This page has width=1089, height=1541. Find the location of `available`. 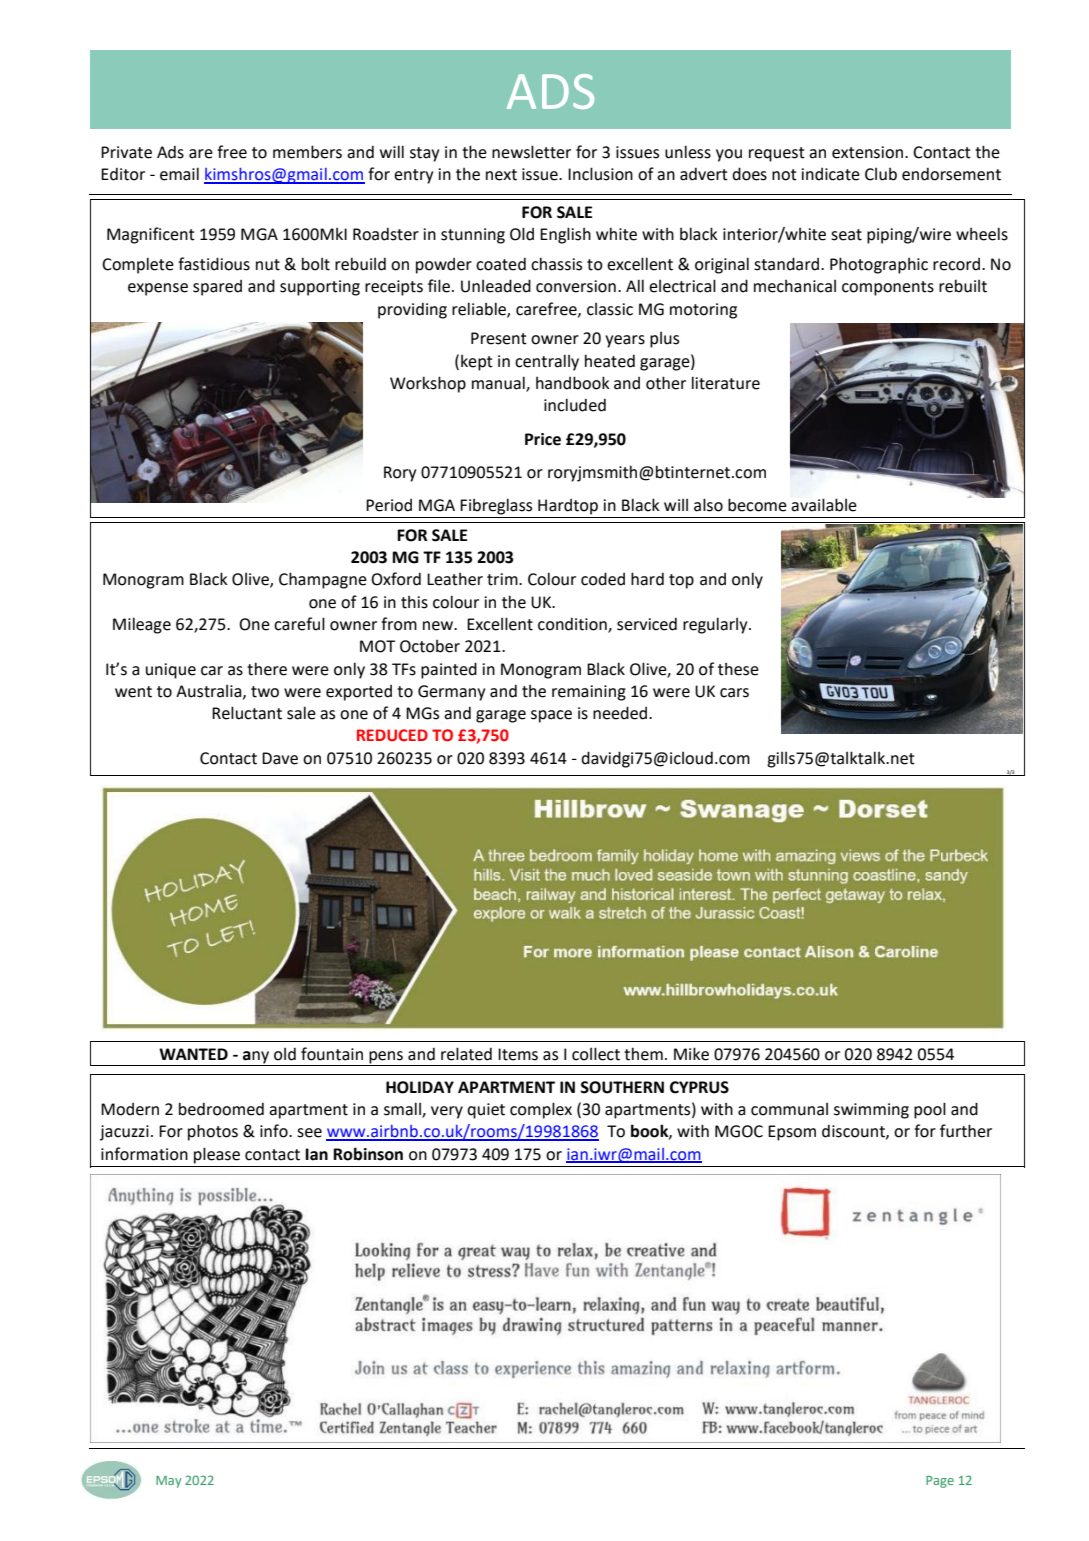

available is located at coordinates (824, 505).
